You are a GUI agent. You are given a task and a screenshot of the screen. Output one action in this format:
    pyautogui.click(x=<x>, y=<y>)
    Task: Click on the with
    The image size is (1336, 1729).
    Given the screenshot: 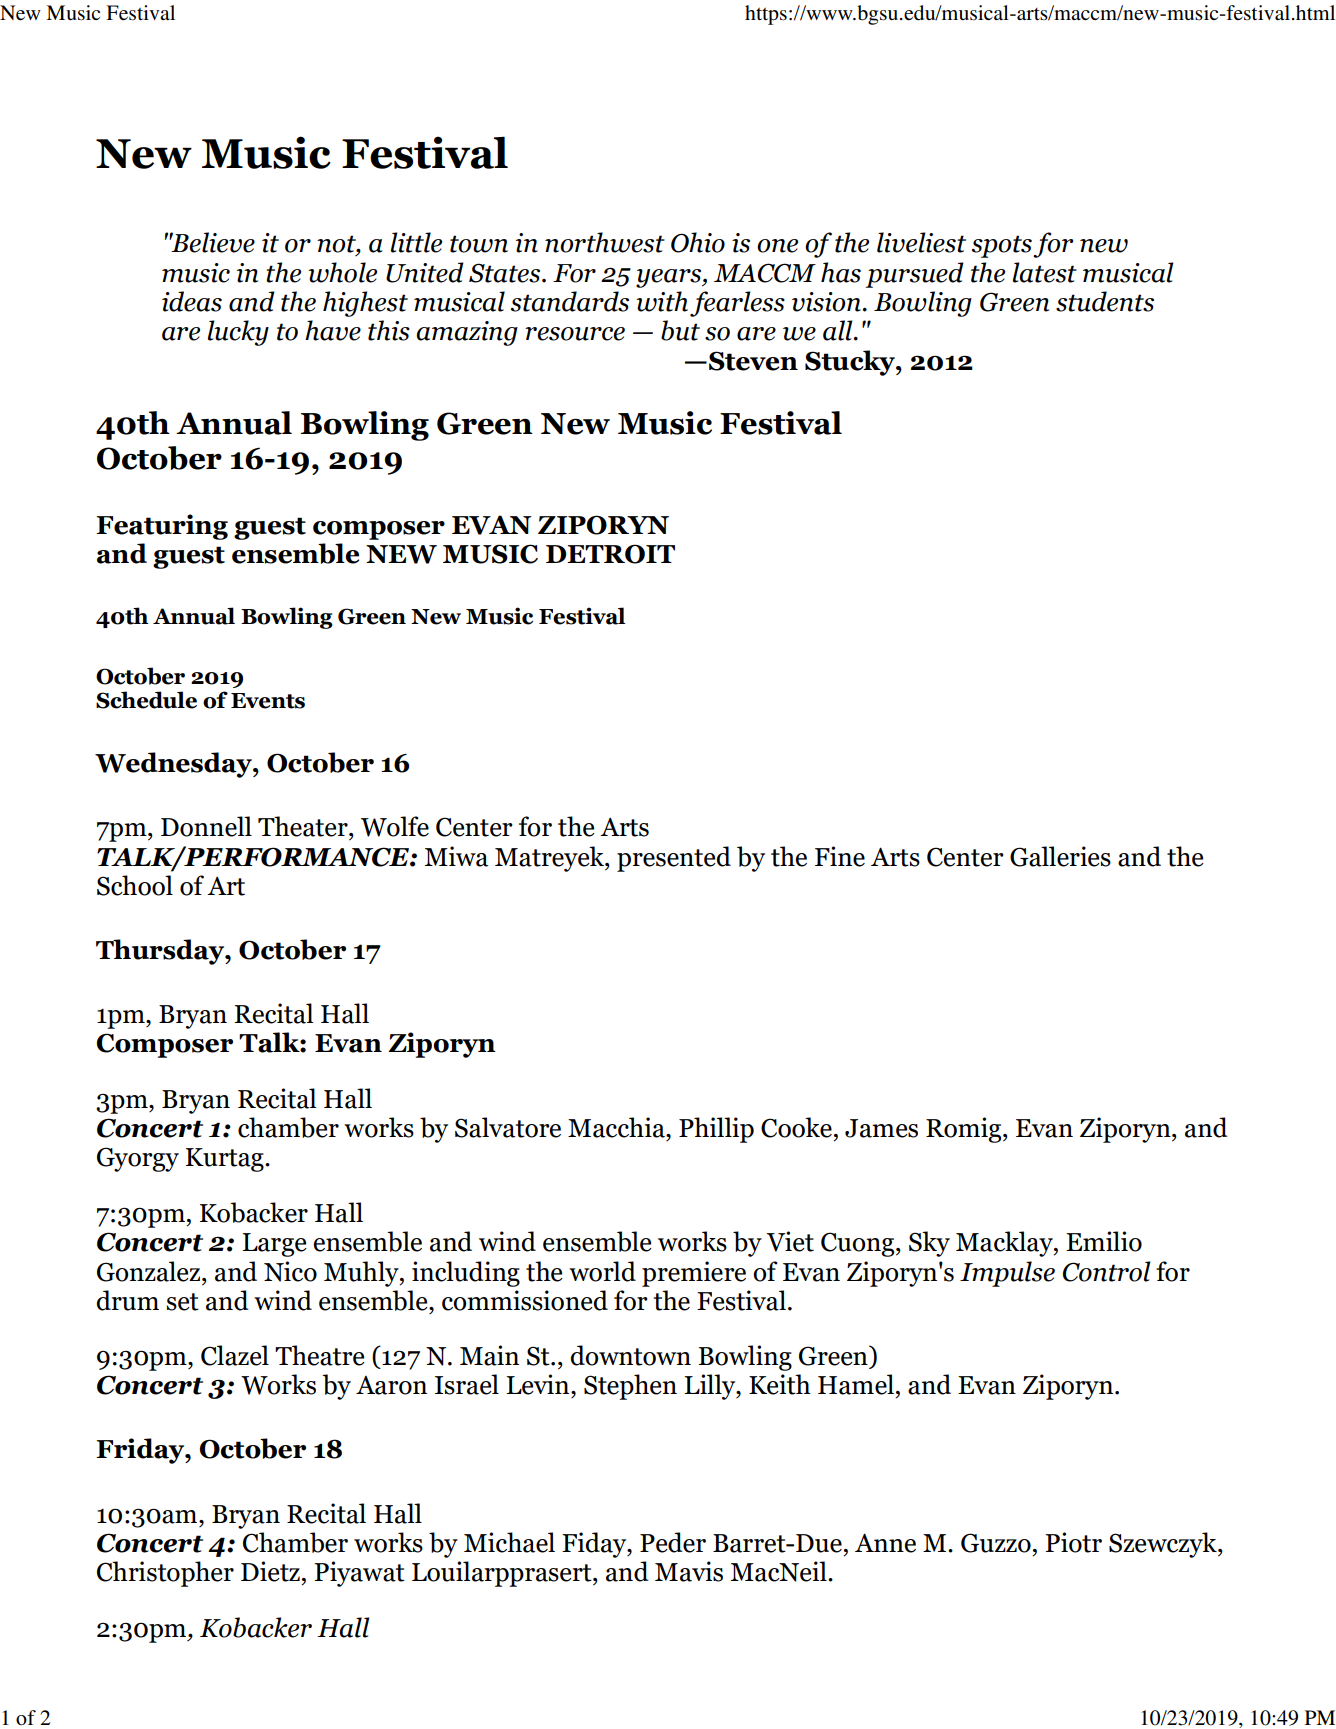 What is the action you would take?
    pyautogui.click(x=662, y=301)
